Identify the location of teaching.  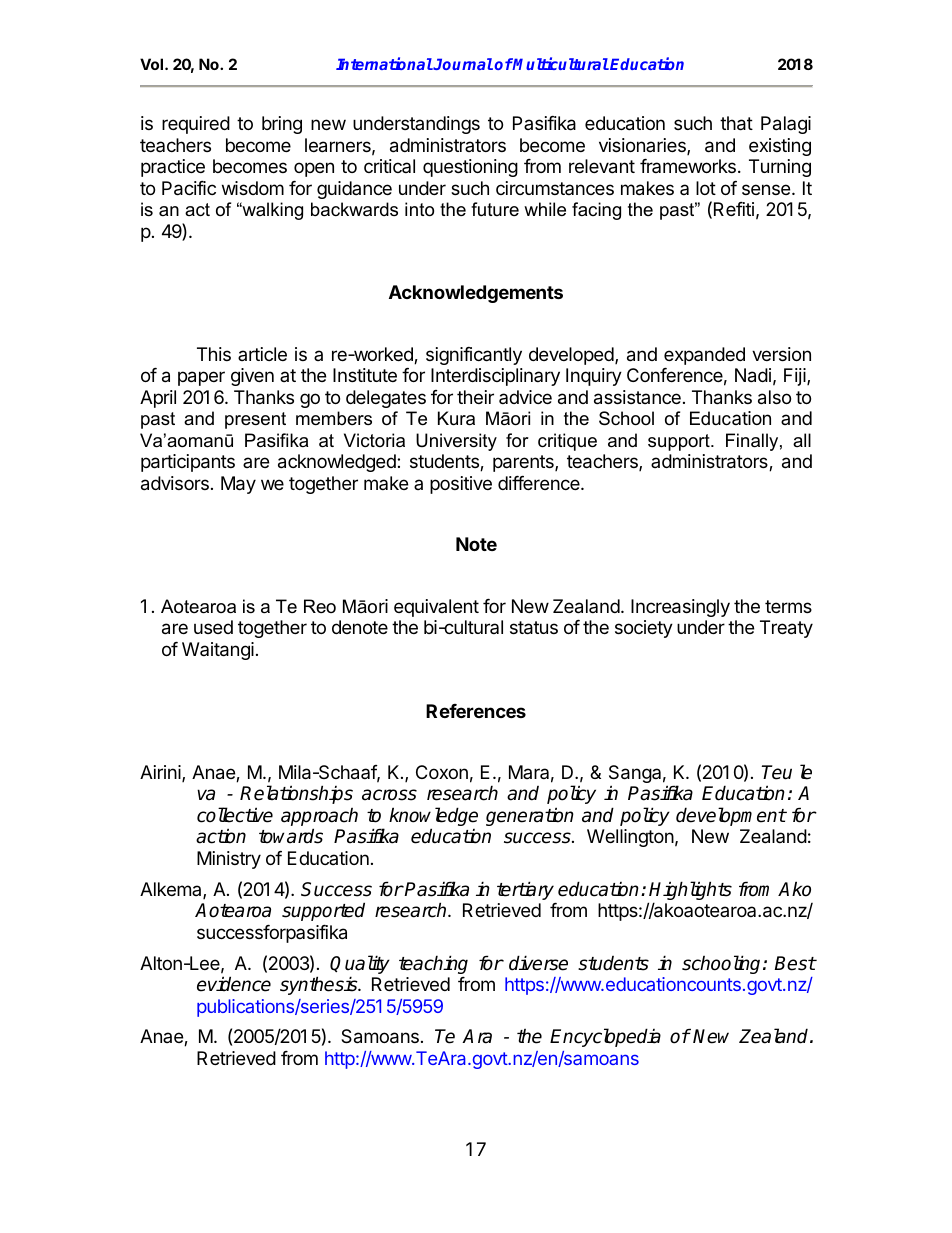
(433, 964).
